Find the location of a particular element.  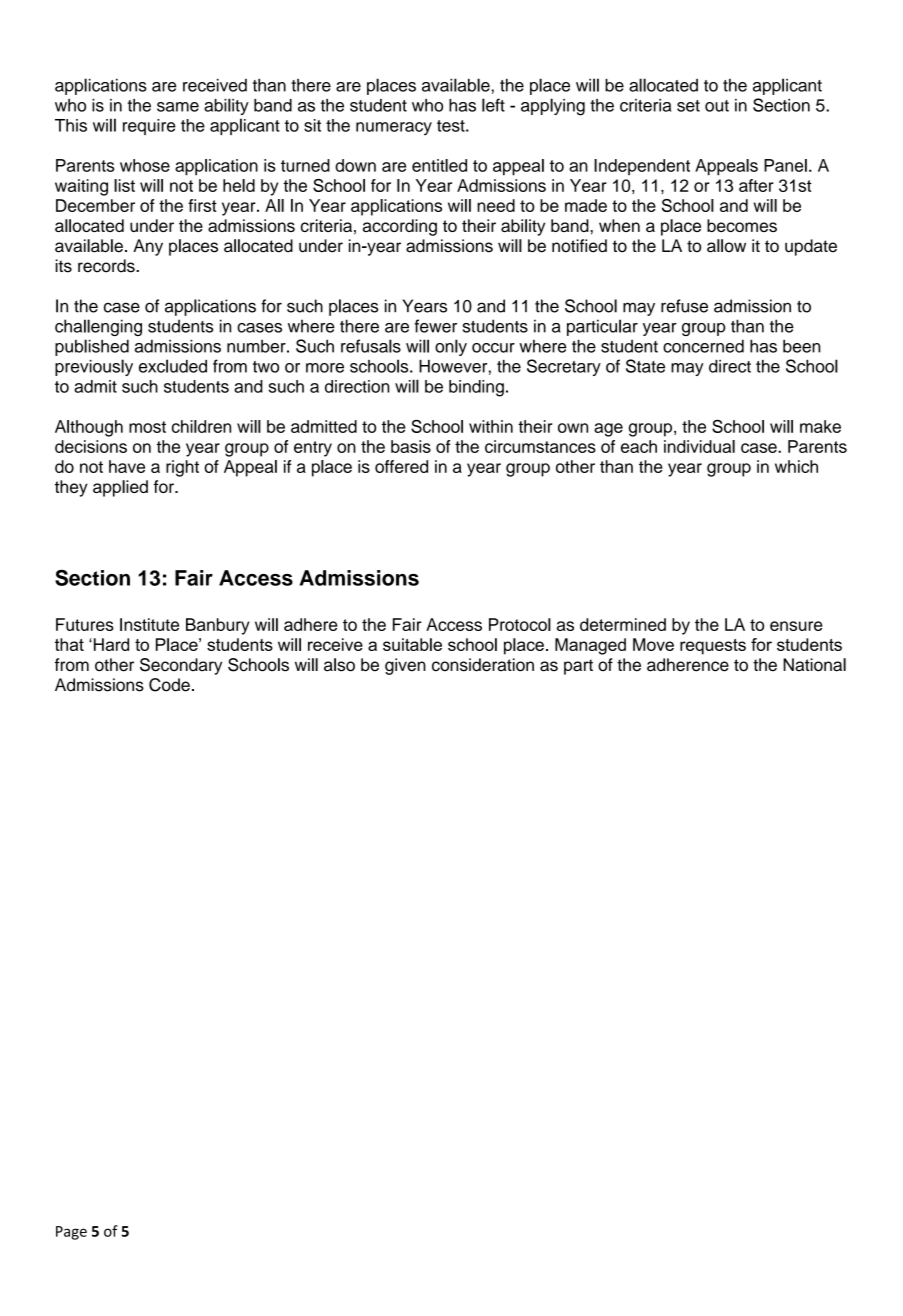

individual is located at coordinates (699, 446).
